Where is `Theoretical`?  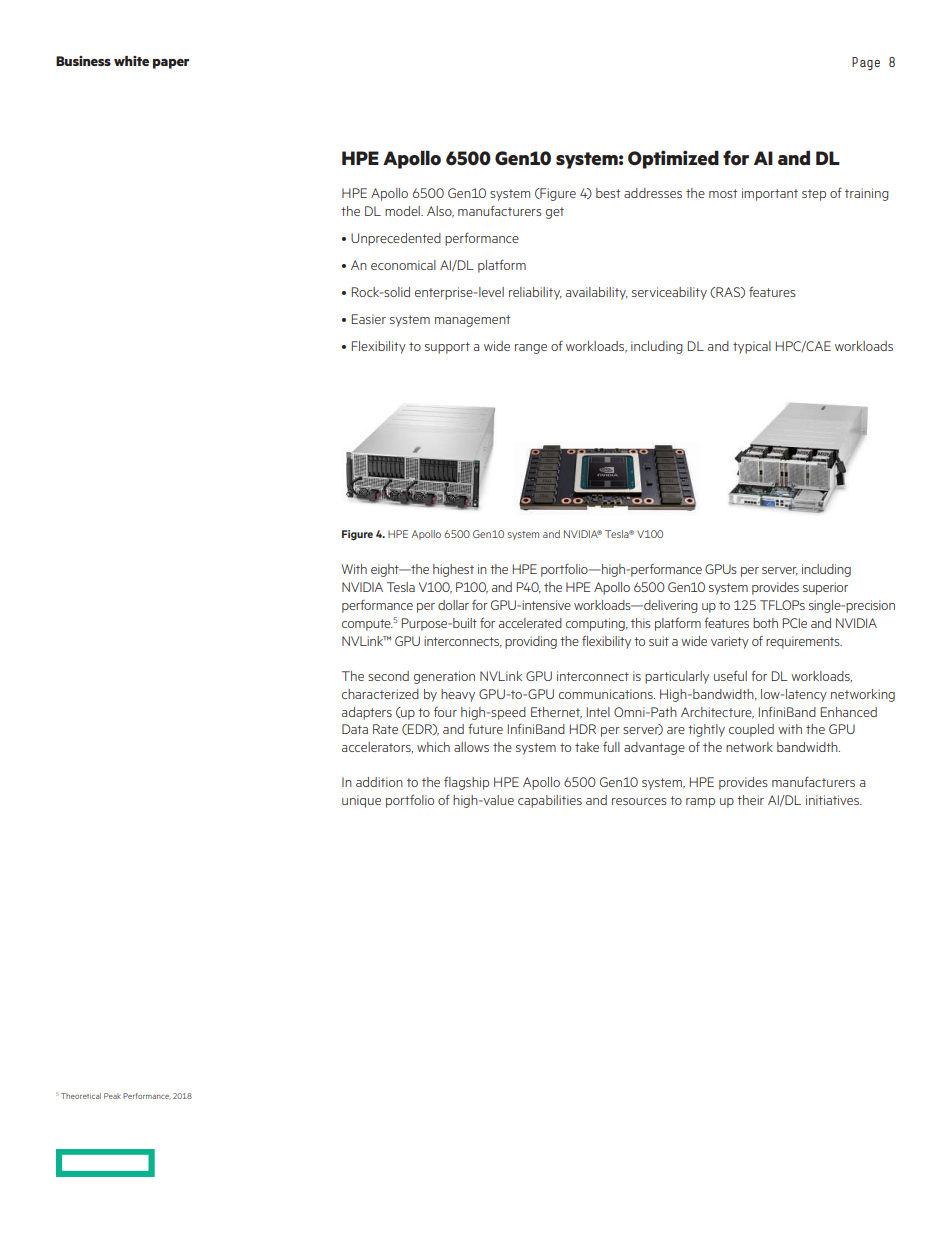
Theoretical is located at coordinates (81, 1096).
